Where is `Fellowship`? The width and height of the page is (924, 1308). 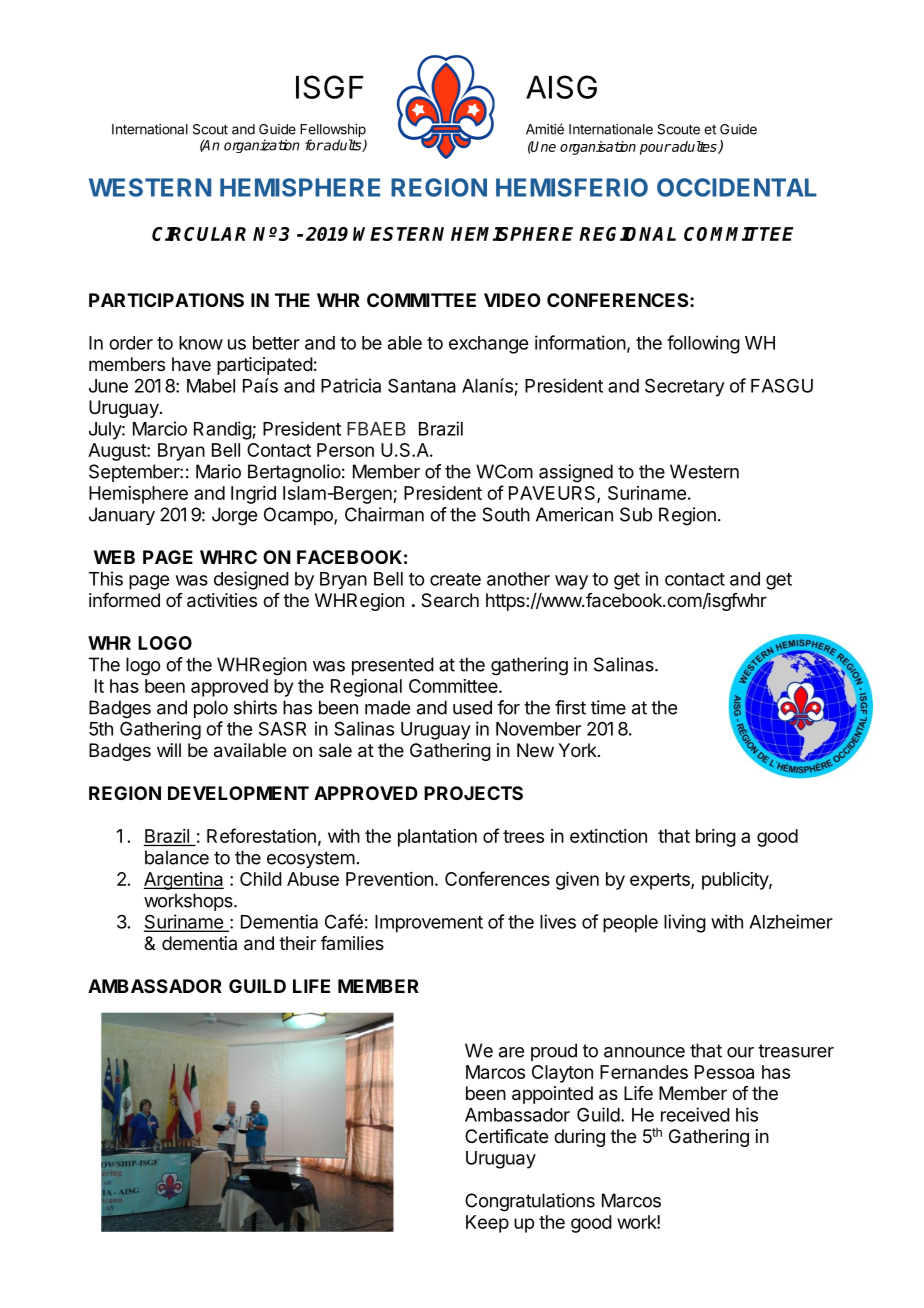 Fellowship is located at coordinates (333, 132).
